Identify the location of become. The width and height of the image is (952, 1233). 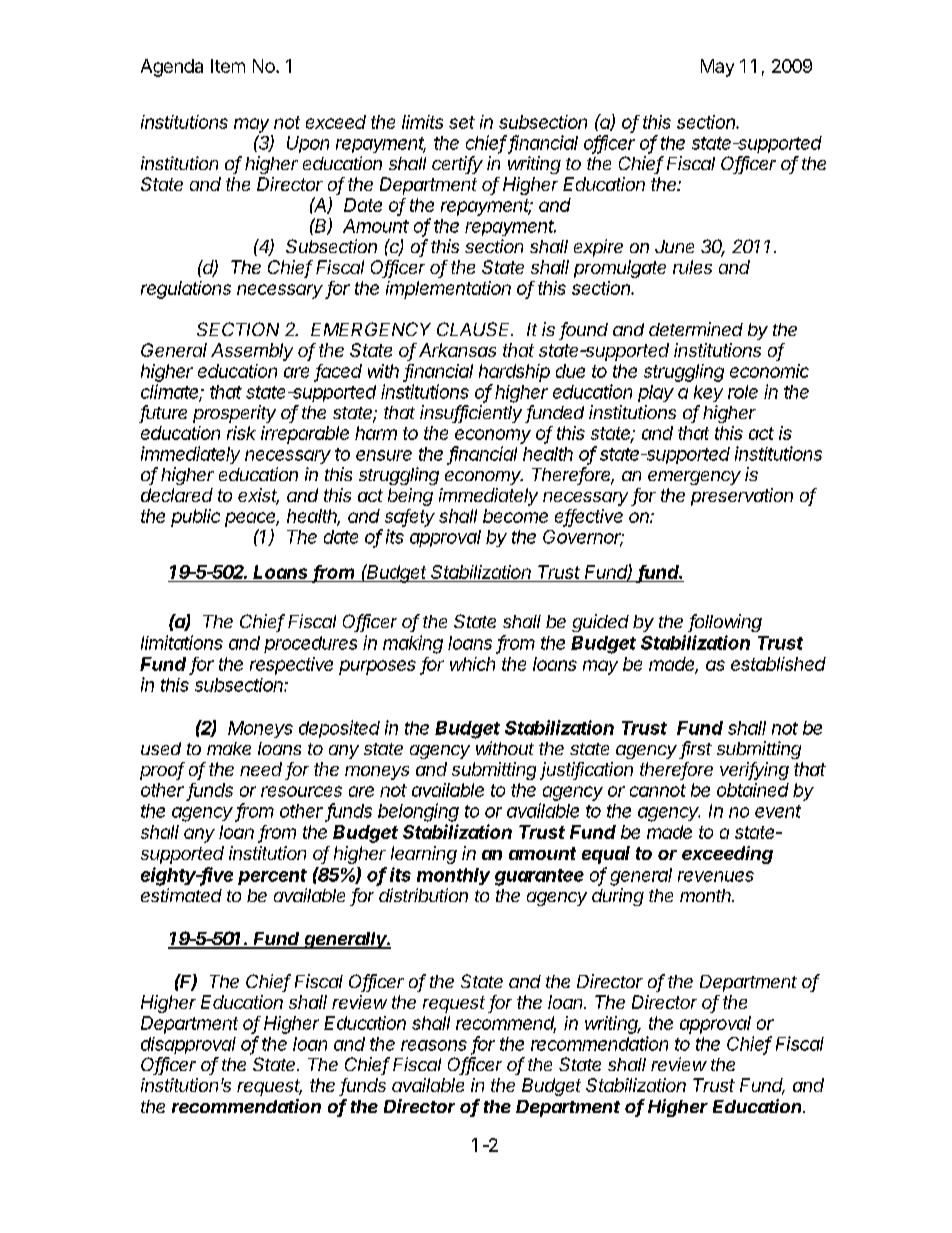
(515, 516).
